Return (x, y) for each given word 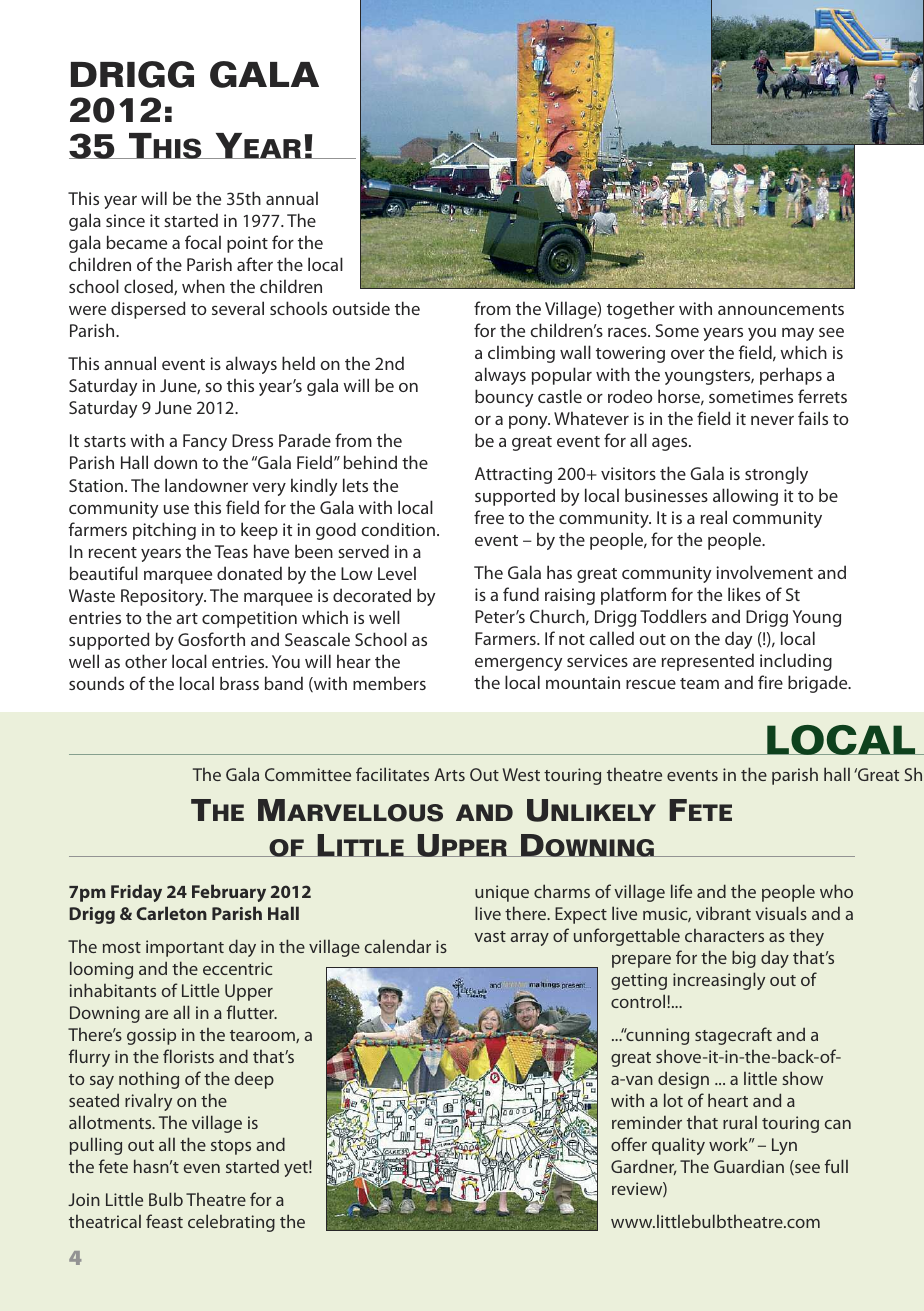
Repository (163, 597)
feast (164, 1221)
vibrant (723, 913)
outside (361, 308)
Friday (136, 893)
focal (203, 242)
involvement (764, 572)
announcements (781, 309)
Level (397, 573)
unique (502, 893)
